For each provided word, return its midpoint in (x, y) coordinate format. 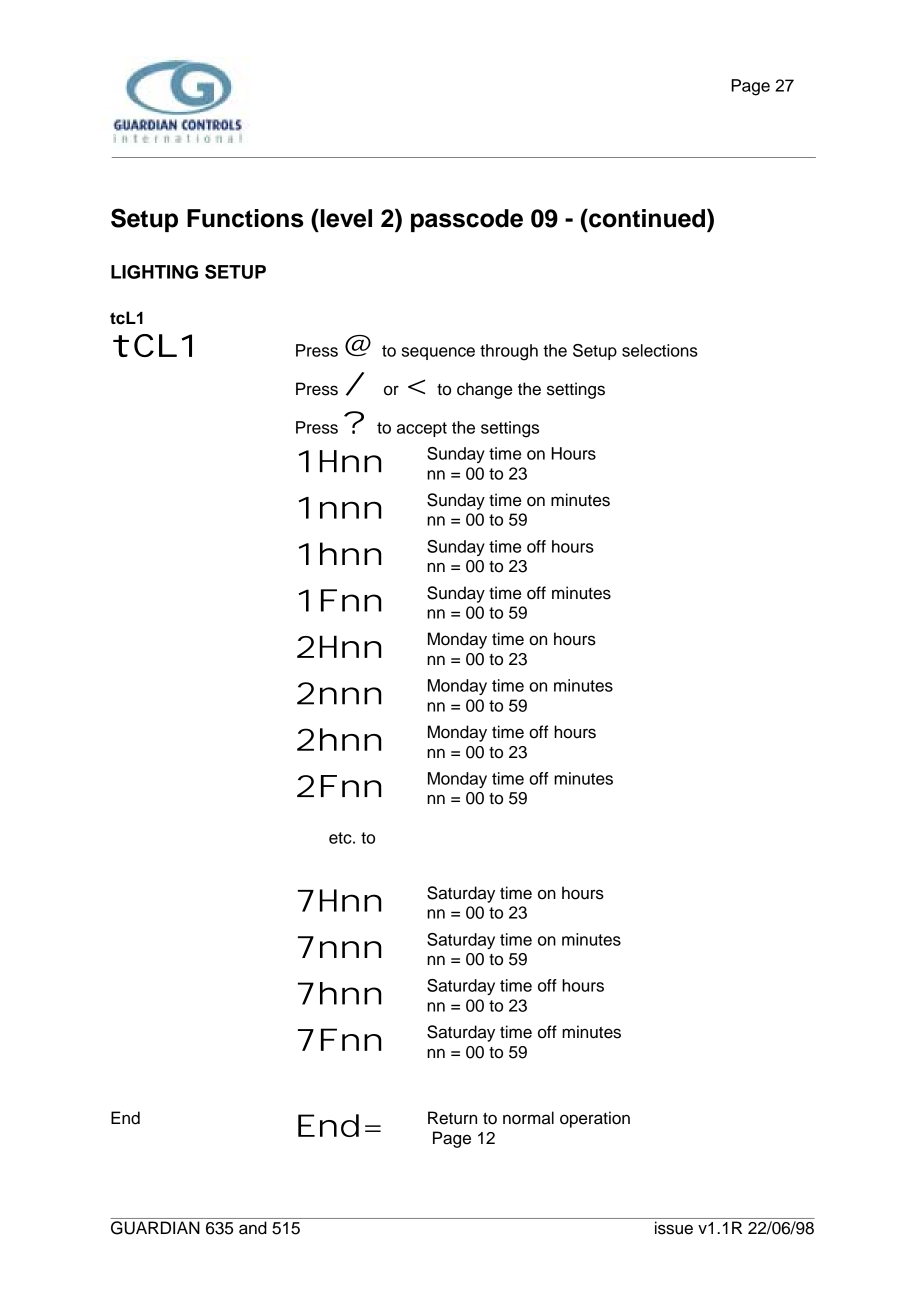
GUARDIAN (155, 1228)
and (253, 1228)
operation (595, 1119)
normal (528, 1118)
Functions (245, 218)
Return (452, 1118)
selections (660, 350)
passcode (467, 220)
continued (647, 218)
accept (422, 429)
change (484, 390)
